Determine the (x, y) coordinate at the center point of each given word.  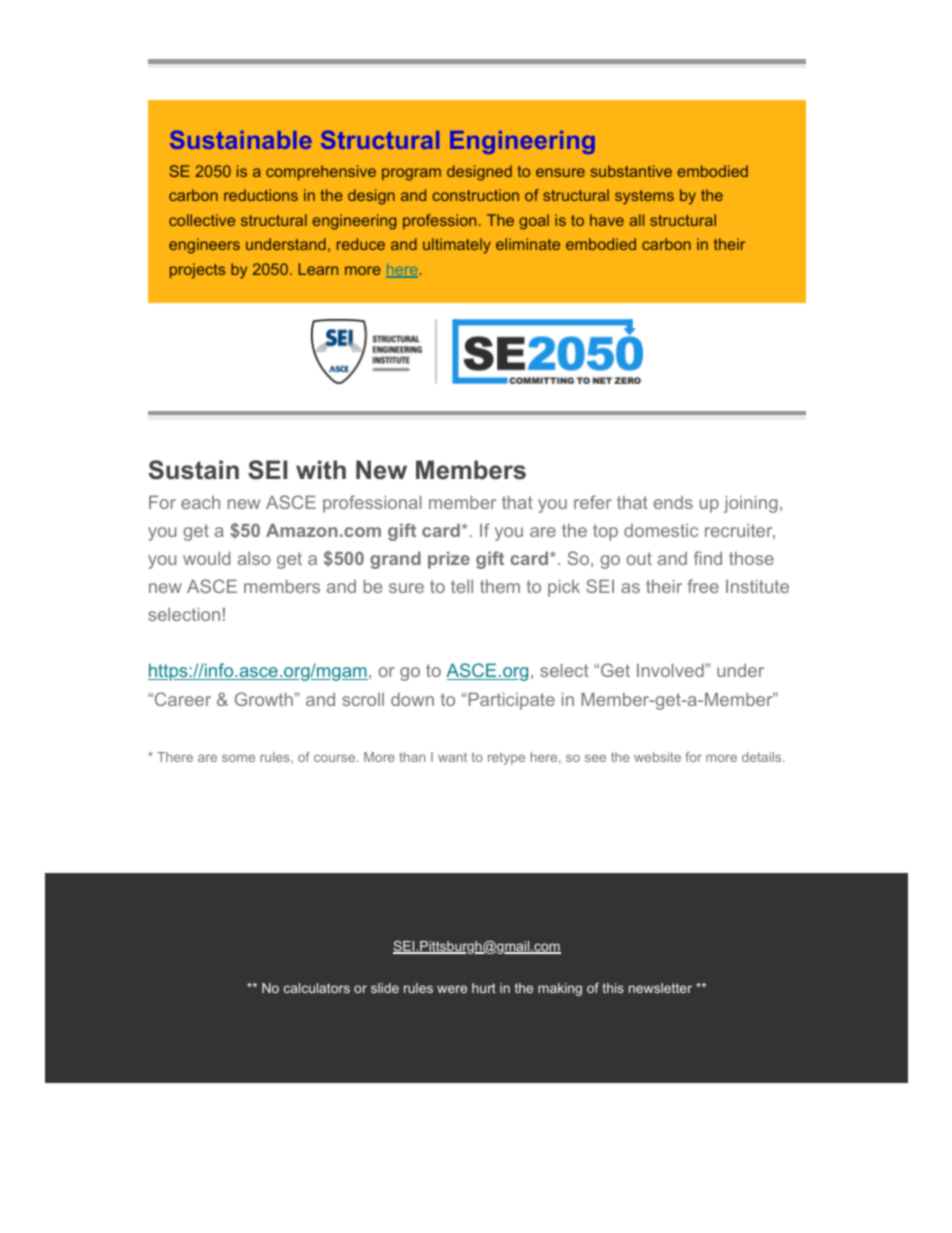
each (200, 502)
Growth (264, 699)
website (657, 757)
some (238, 758)
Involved (671, 670)
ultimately (457, 246)
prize (449, 560)
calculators (317, 988)
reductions (261, 195)
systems (644, 197)
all (636, 220)
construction (475, 195)
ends (673, 502)
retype (506, 758)
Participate (512, 701)
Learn (318, 269)
